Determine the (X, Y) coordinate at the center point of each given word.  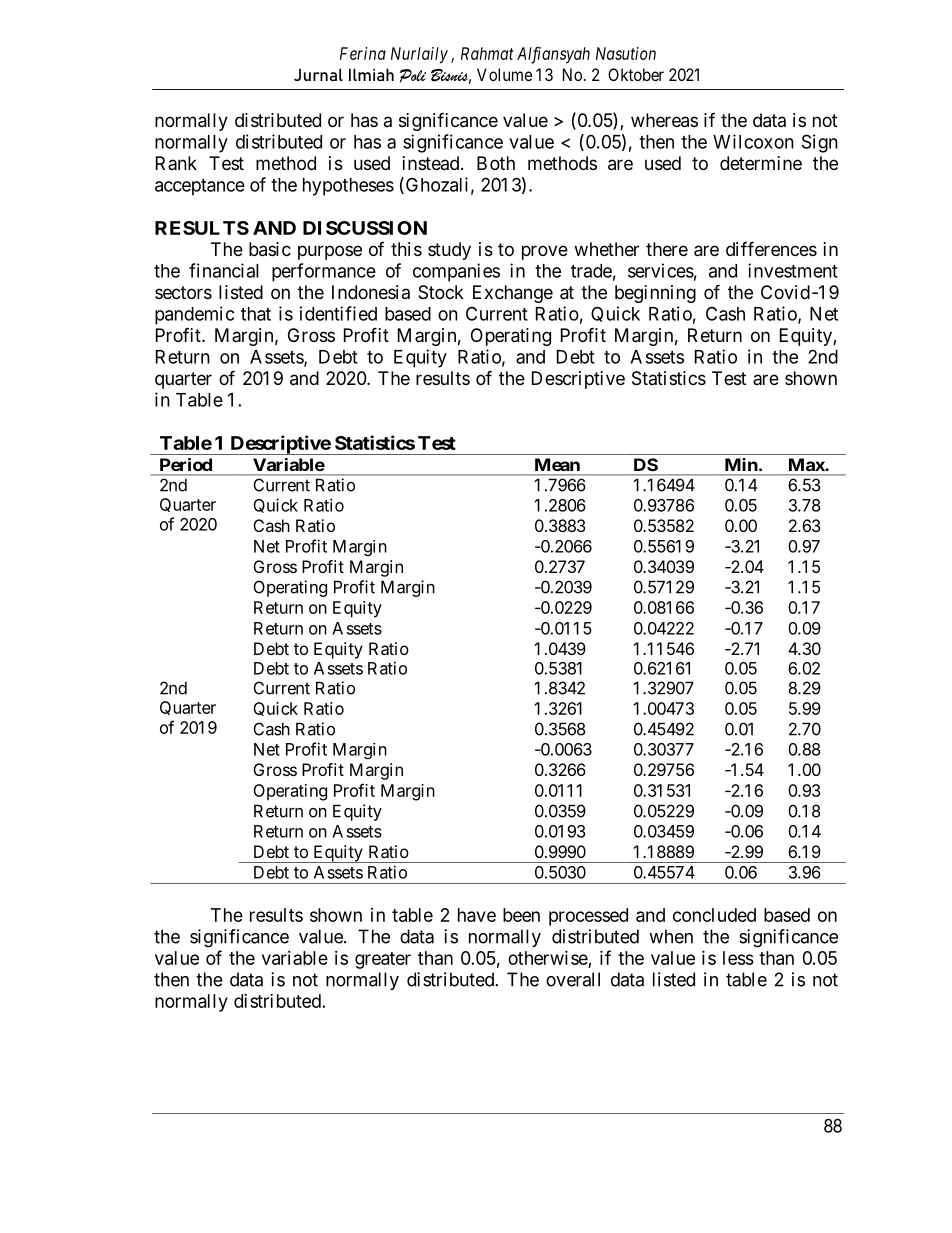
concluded (714, 915)
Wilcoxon (753, 141)
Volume (504, 74)
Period (186, 464)
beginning (655, 294)
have (477, 915)
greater (383, 960)
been (521, 915)
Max (807, 464)
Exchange (513, 294)
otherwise (548, 959)
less (738, 958)
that (256, 314)
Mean (557, 464)
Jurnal (318, 75)
